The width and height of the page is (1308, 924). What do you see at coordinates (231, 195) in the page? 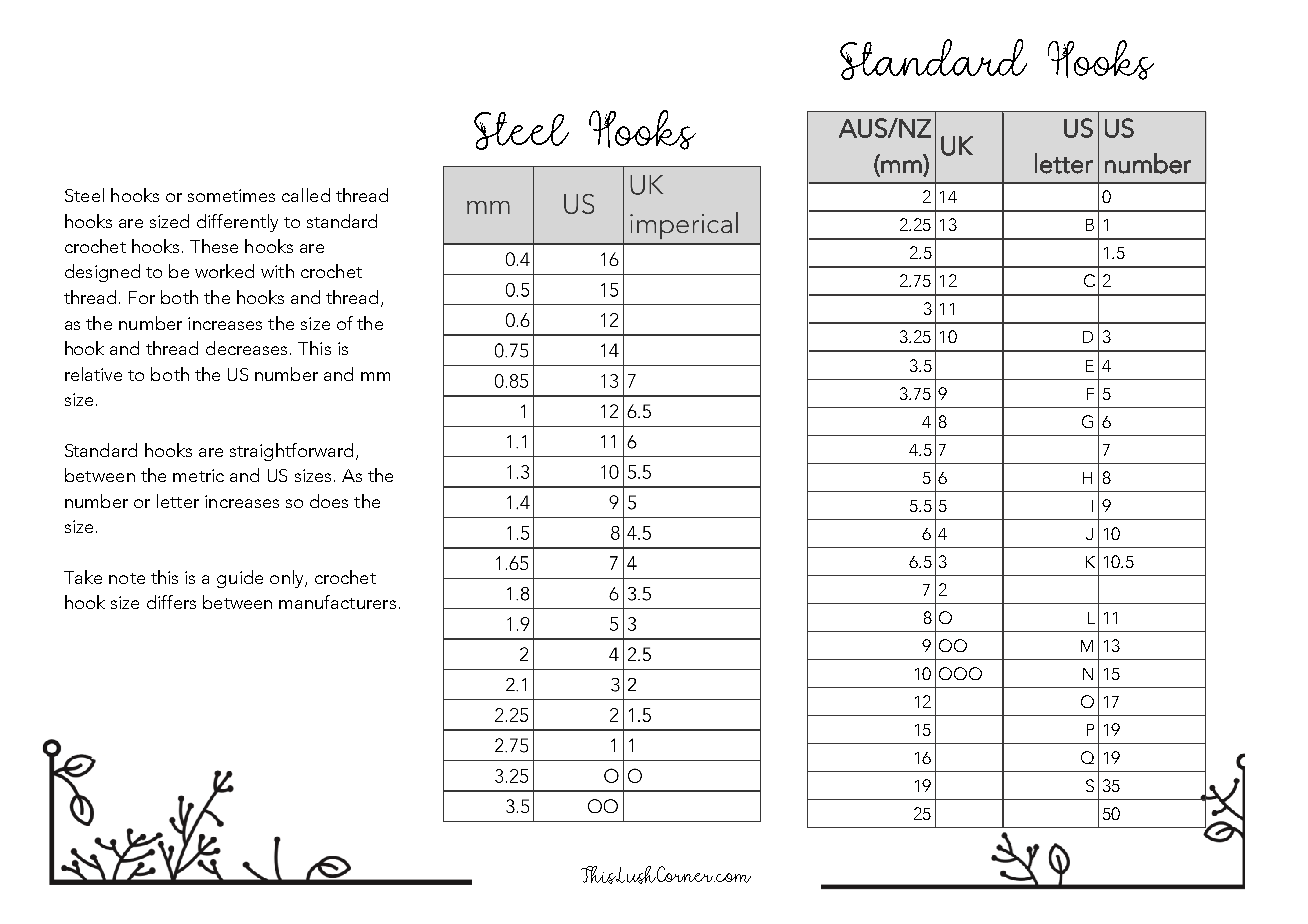
I see `sometimes` at bounding box center [231, 195].
